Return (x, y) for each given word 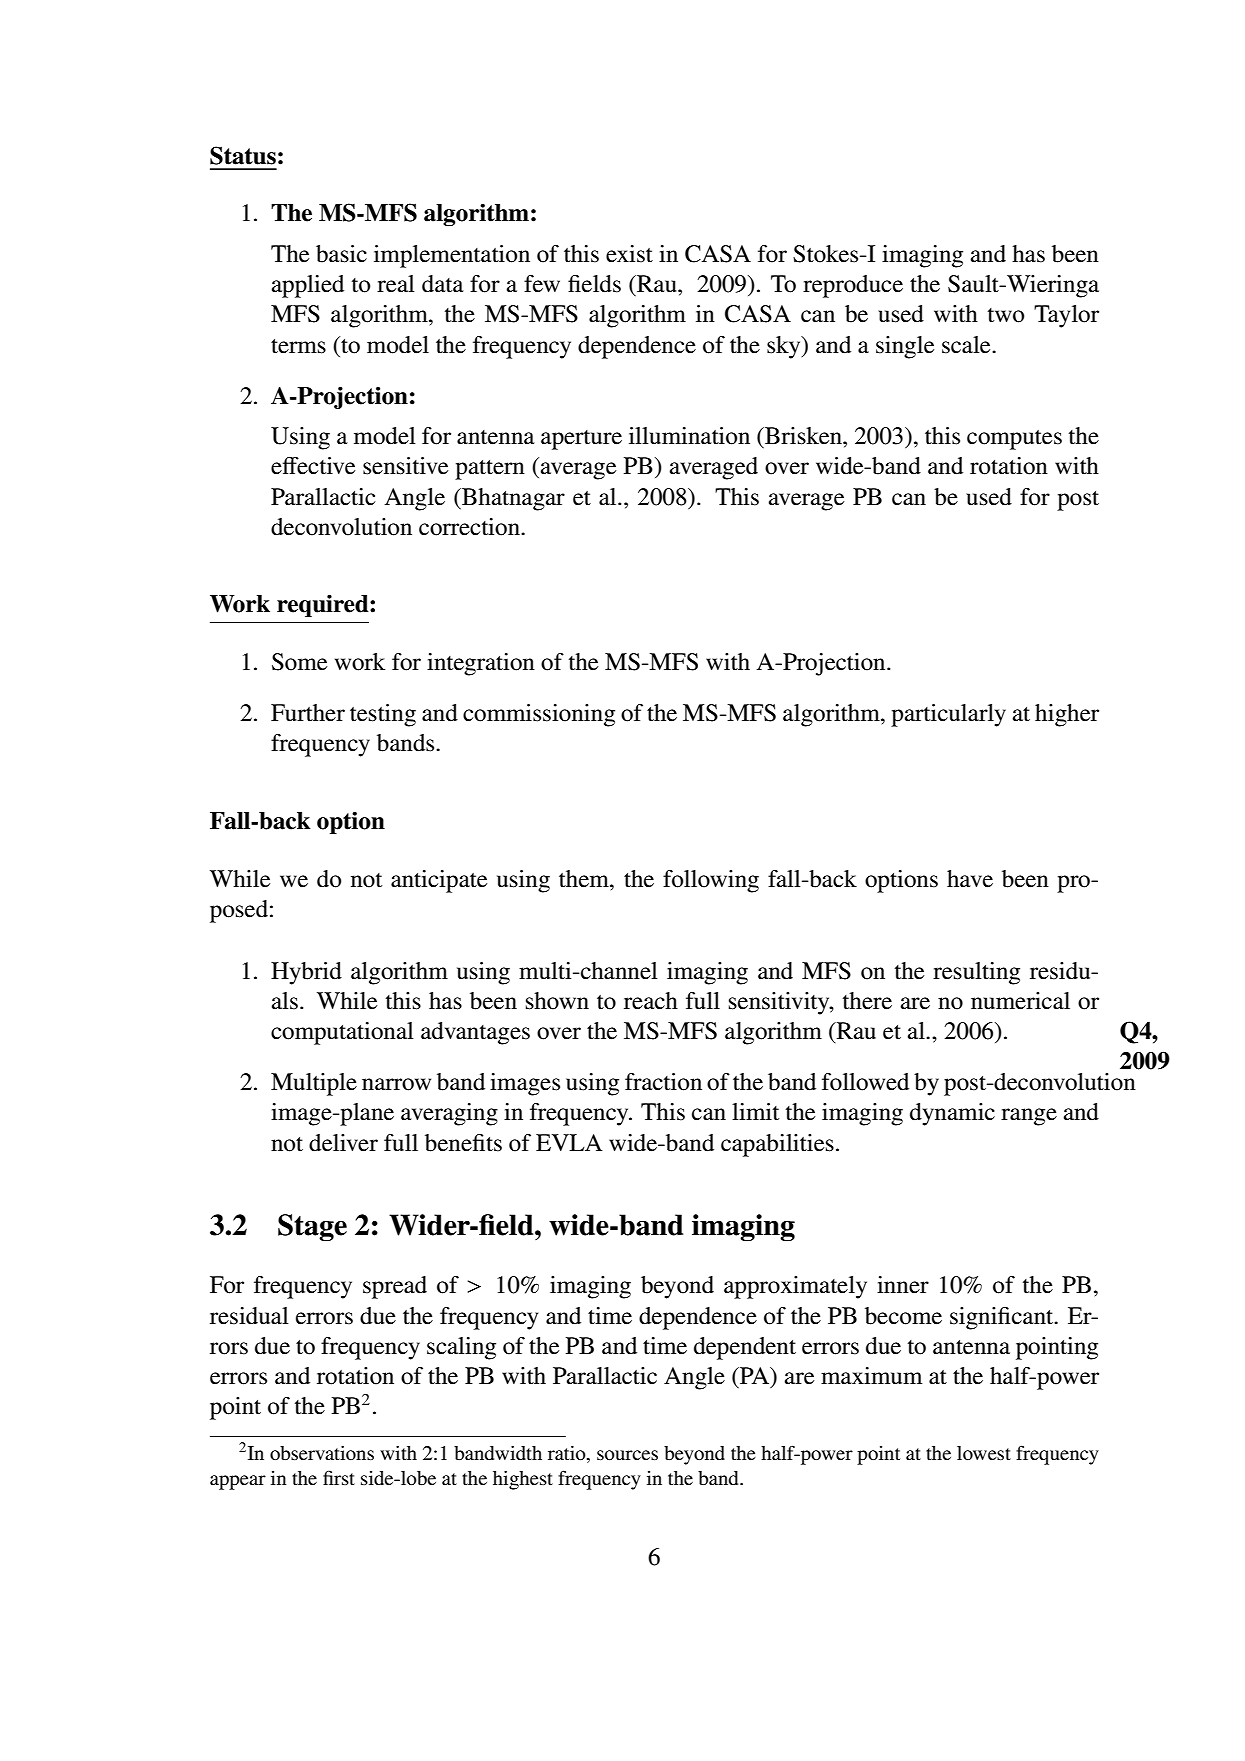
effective (313, 466)
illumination (689, 436)
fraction (663, 1082)
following (711, 881)
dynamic (952, 1114)
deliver (343, 1143)
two (1006, 315)
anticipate (439, 881)
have (970, 879)
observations (322, 1453)
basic (341, 254)
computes (1014, 440)
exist (629, 254)
